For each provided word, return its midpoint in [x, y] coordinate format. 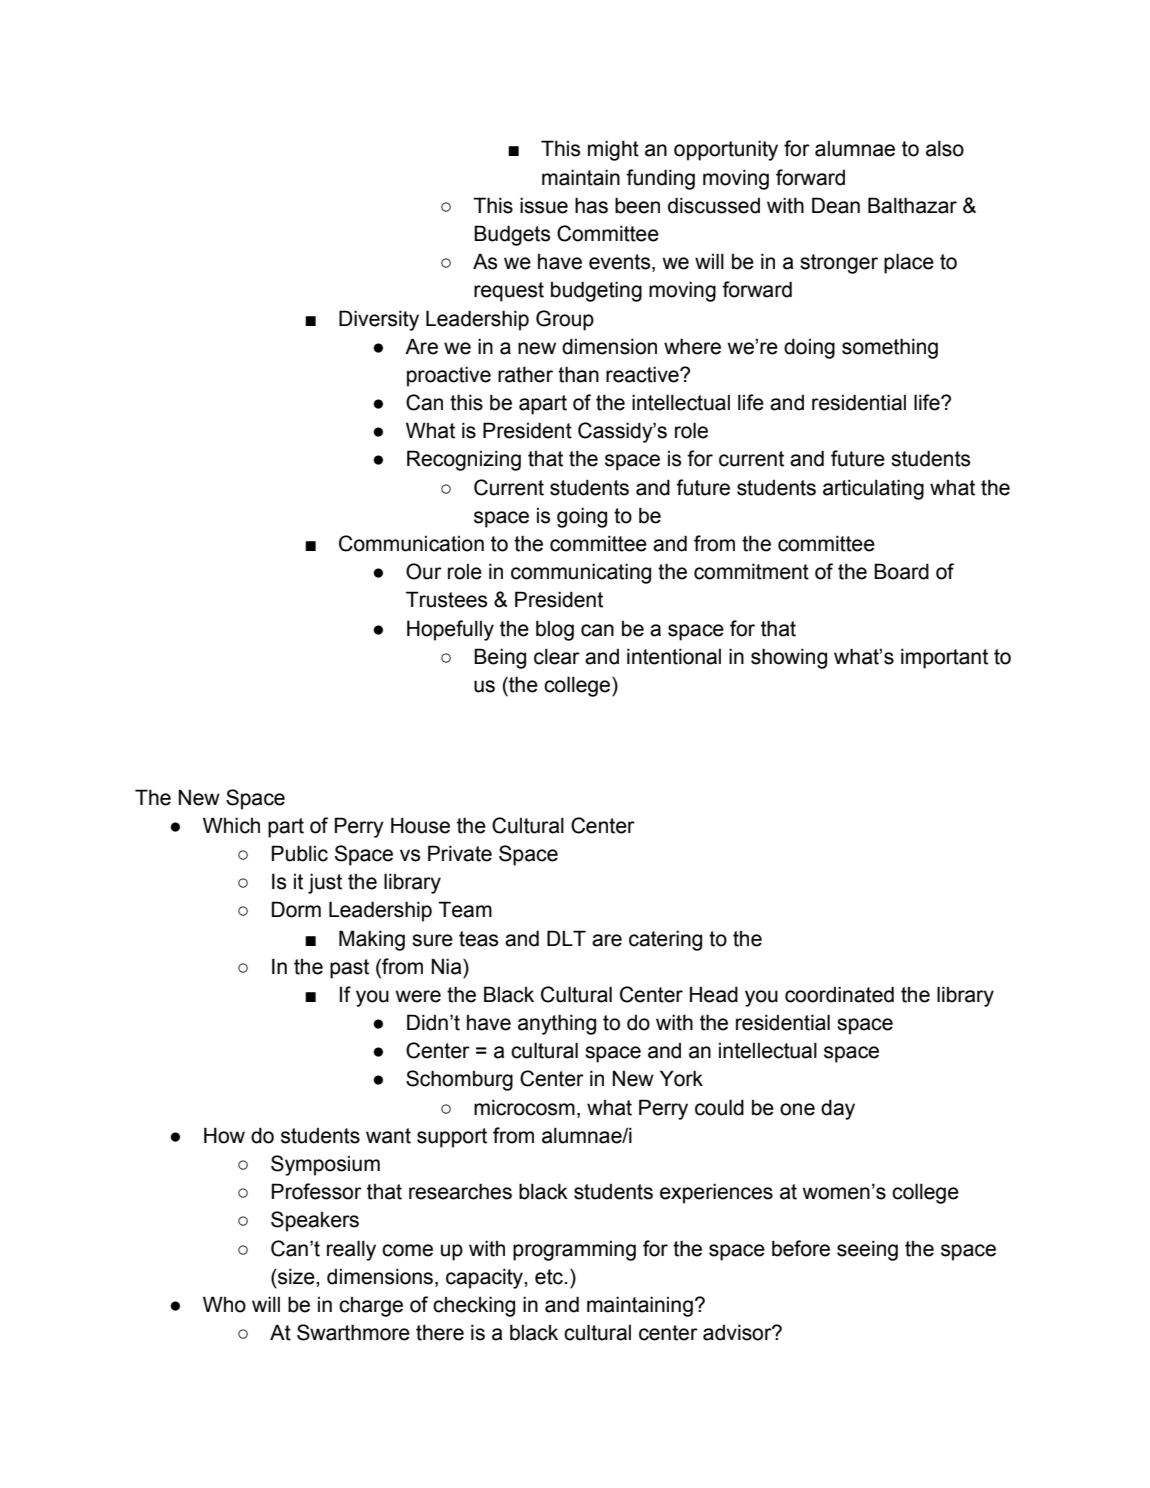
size [296, 1276]
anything [557, 1024]
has [591, 205]
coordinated [839, 994]
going [582, 517]
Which [231, 825]
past [349, 969]
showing [789, 658]
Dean [836, 205]
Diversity [379, 320]
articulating [873, 489]
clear [557, 656]
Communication [411, 543]
